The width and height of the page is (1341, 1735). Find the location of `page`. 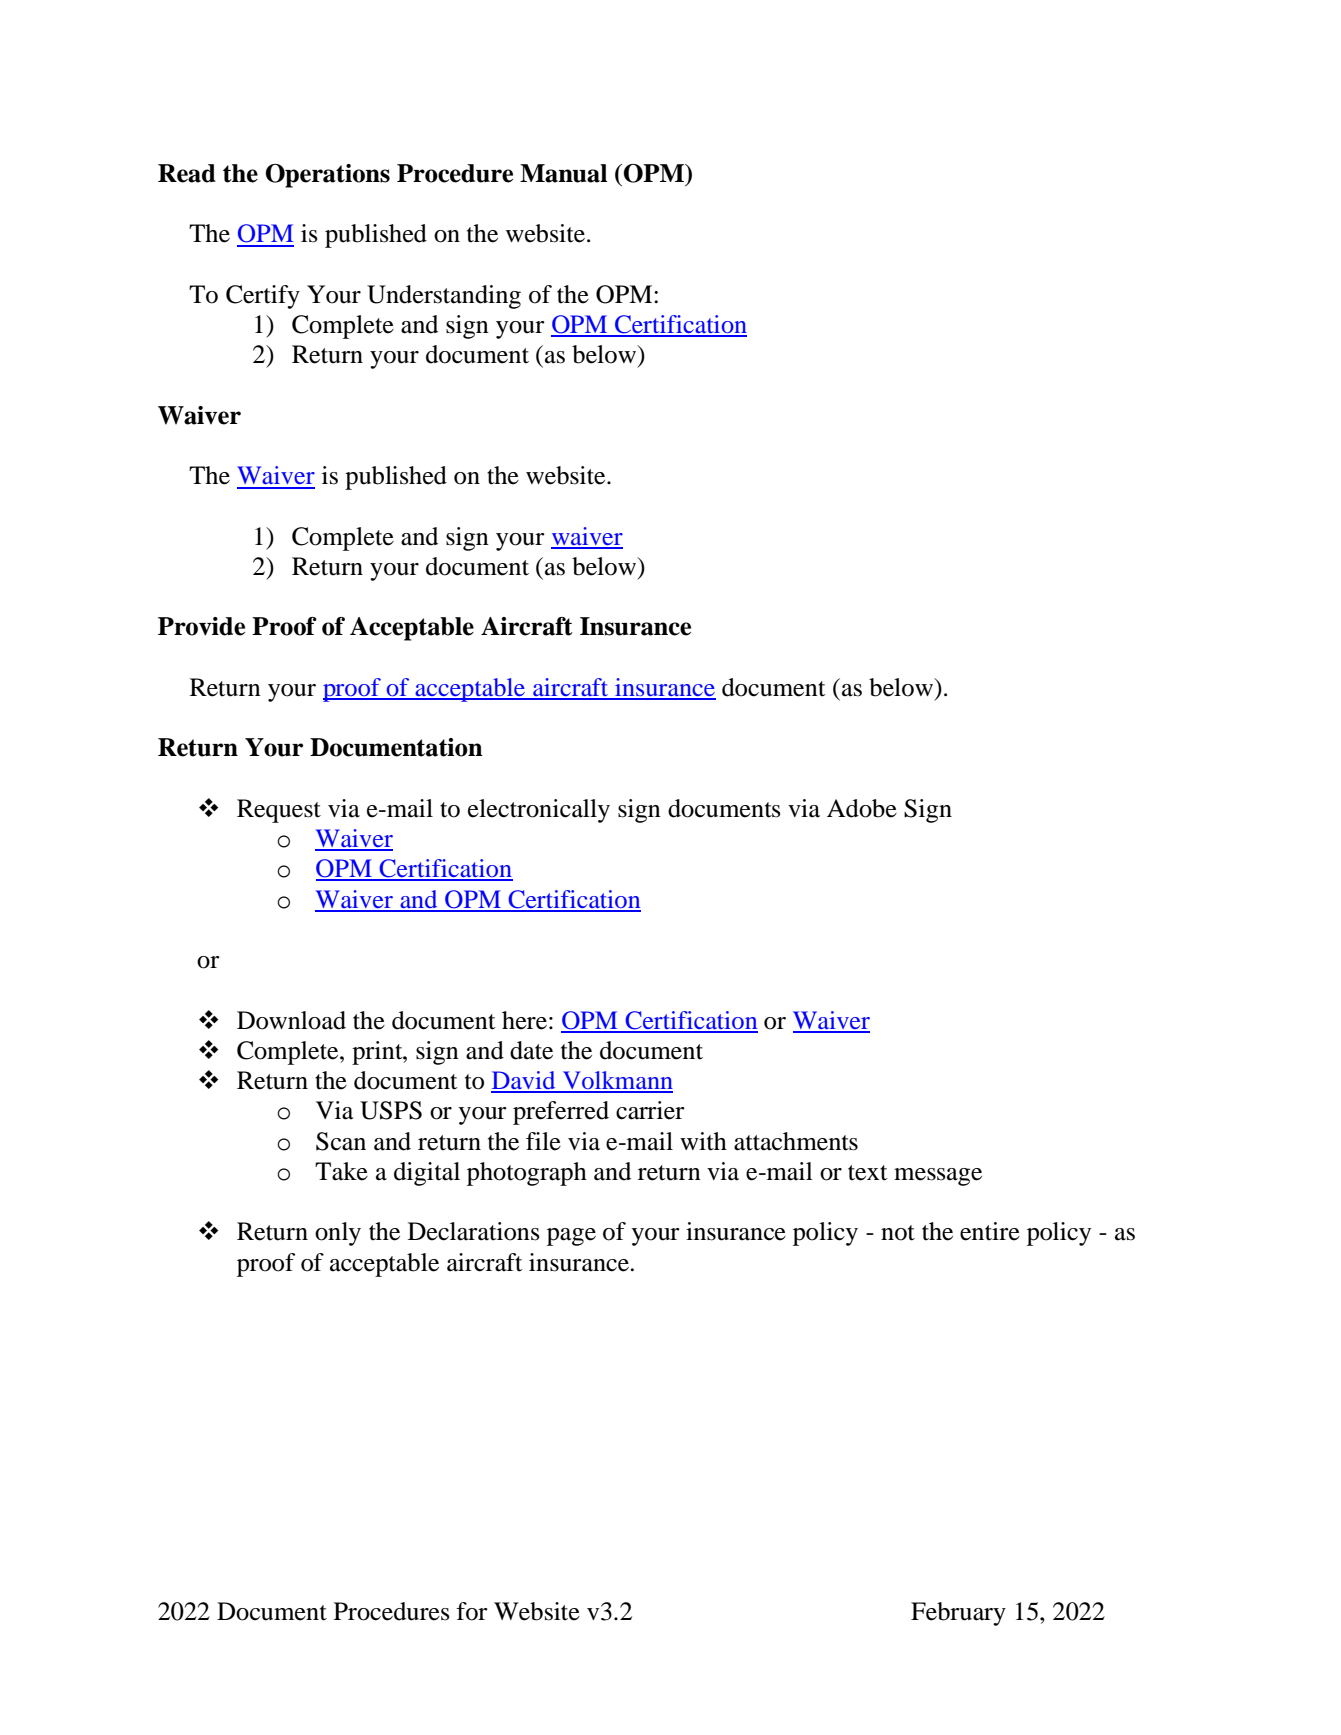

page is located at coordinates (571, 1237).
